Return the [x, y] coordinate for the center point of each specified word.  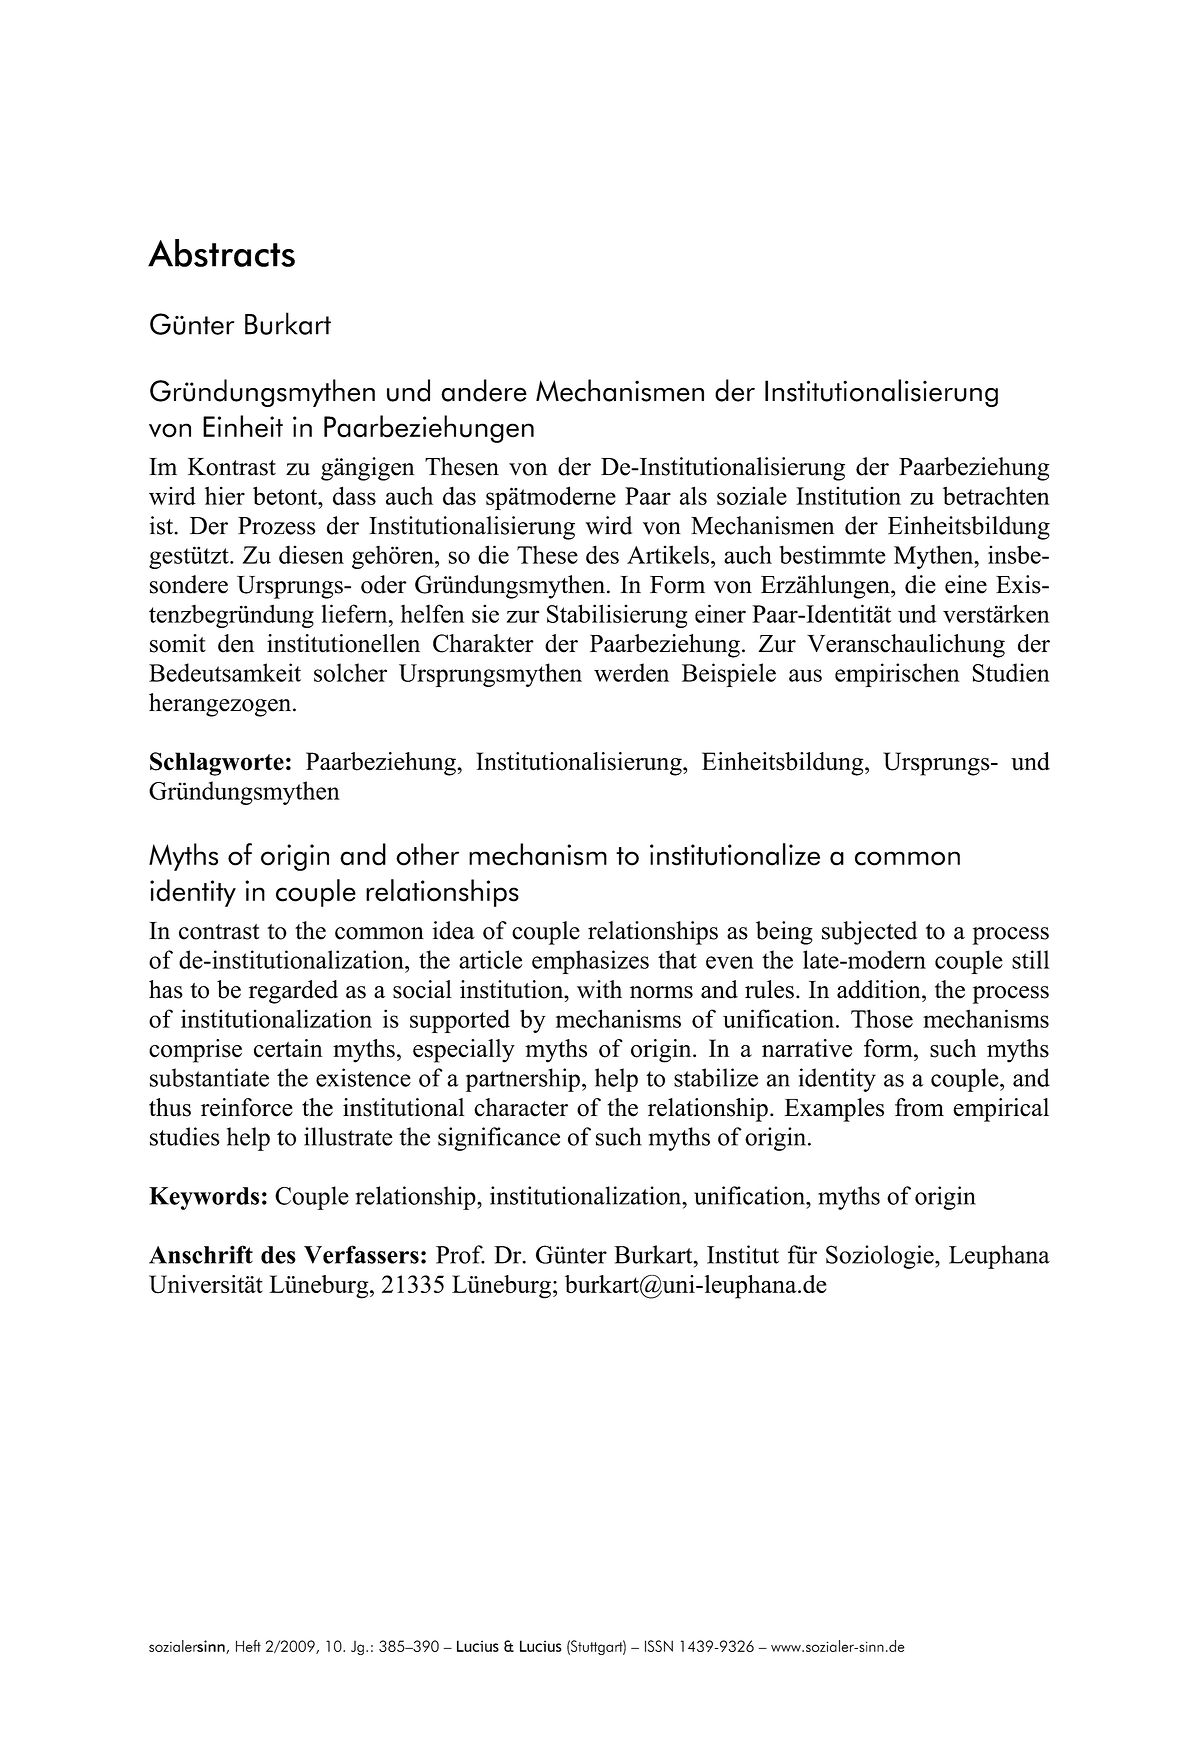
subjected [869, 933]
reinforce [247, 1107]
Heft [248, 1646]
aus [805, 675]
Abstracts [221, 253]
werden [631, 672]
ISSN [659, 1646]
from [919, 1107]
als [693, 495]
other [427, 854]
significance [499, 1139]
